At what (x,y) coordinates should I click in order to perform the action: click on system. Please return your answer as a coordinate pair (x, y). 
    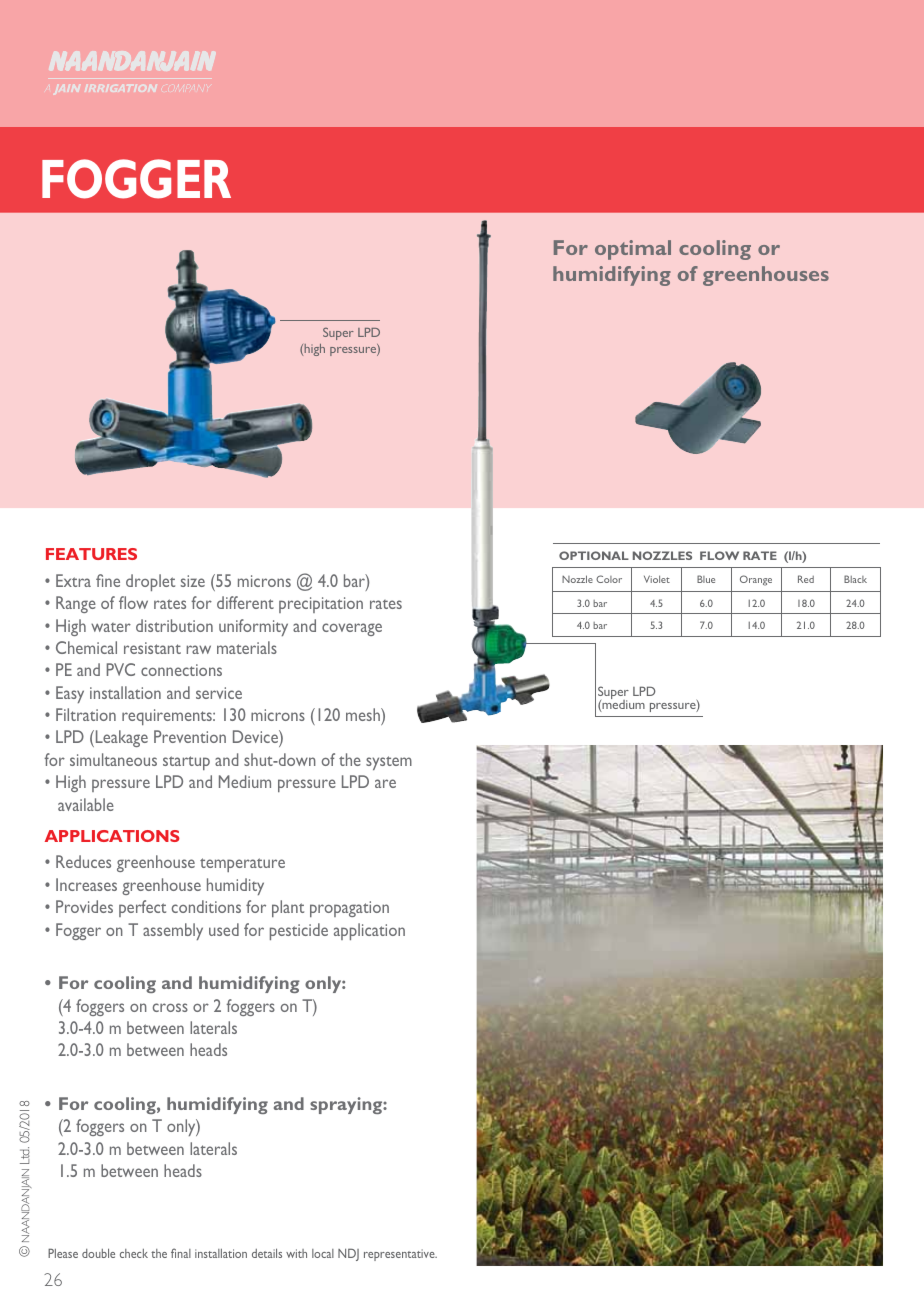
    Looking at the image, I should click on (389, 763).
